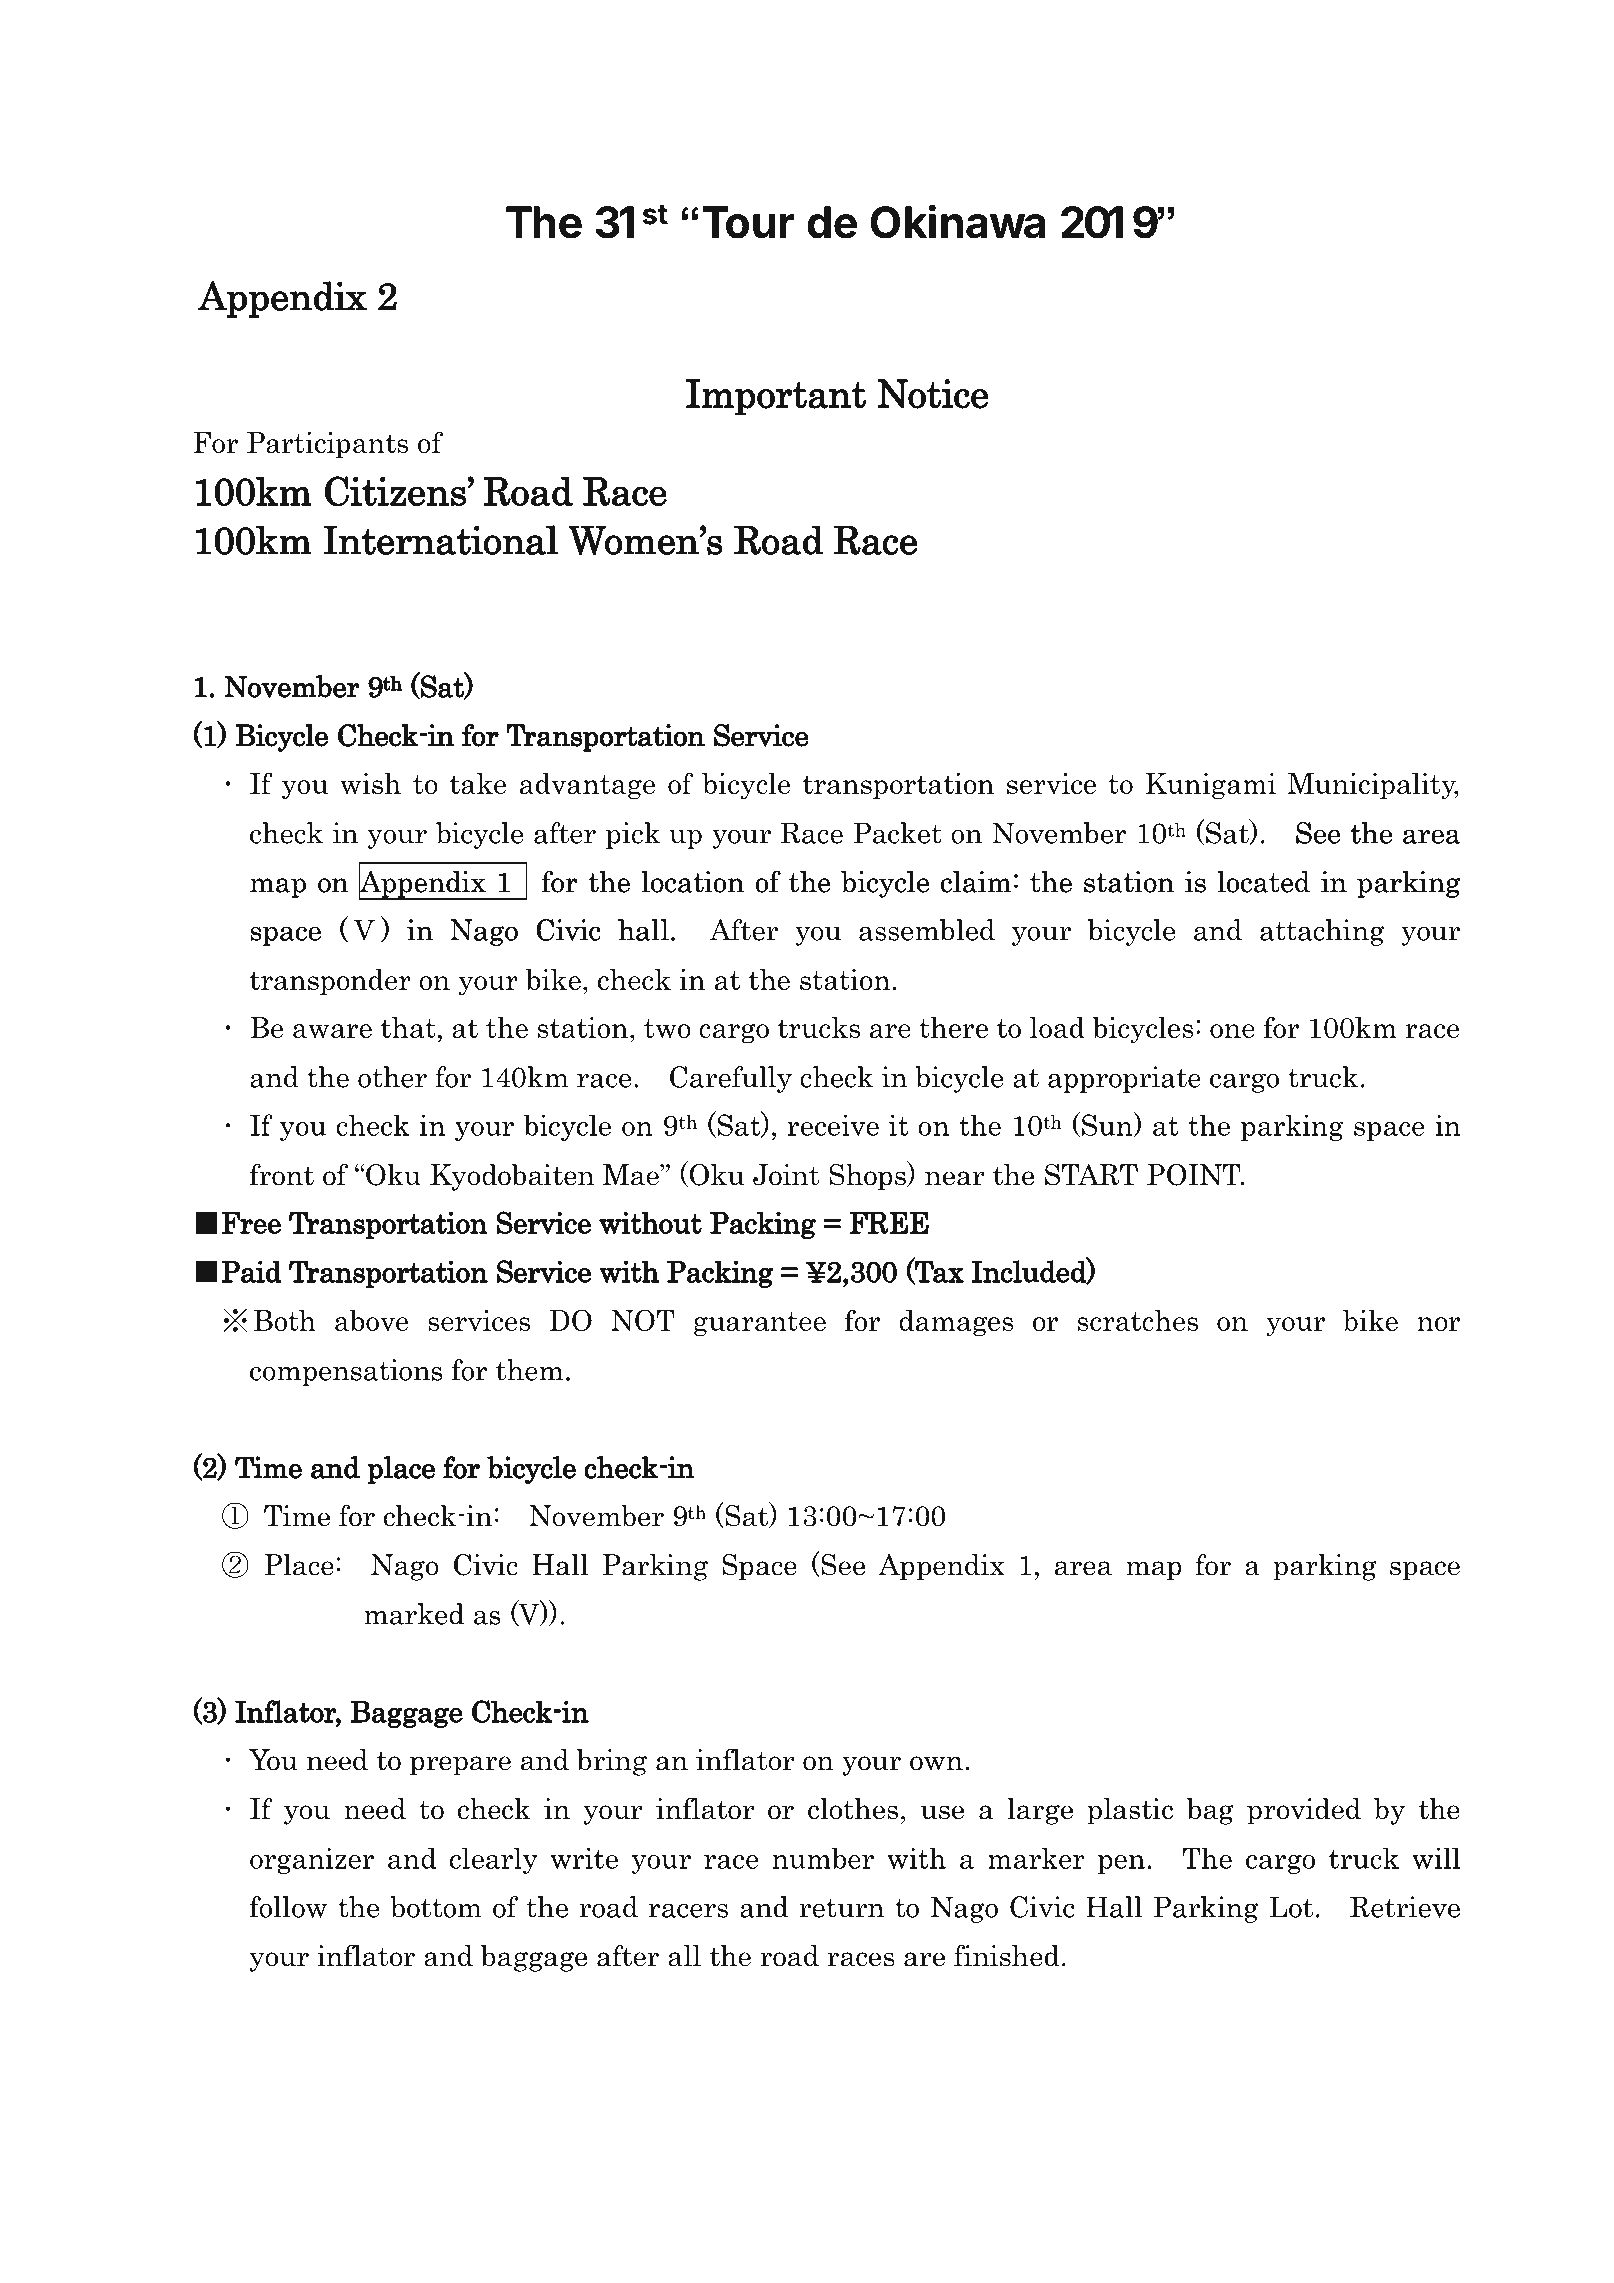 This image has width=1614, height=2283. What do you see at coordinates (1438, 1324) in the image?
I see `nor` at bounding box center [1438, 1324].
